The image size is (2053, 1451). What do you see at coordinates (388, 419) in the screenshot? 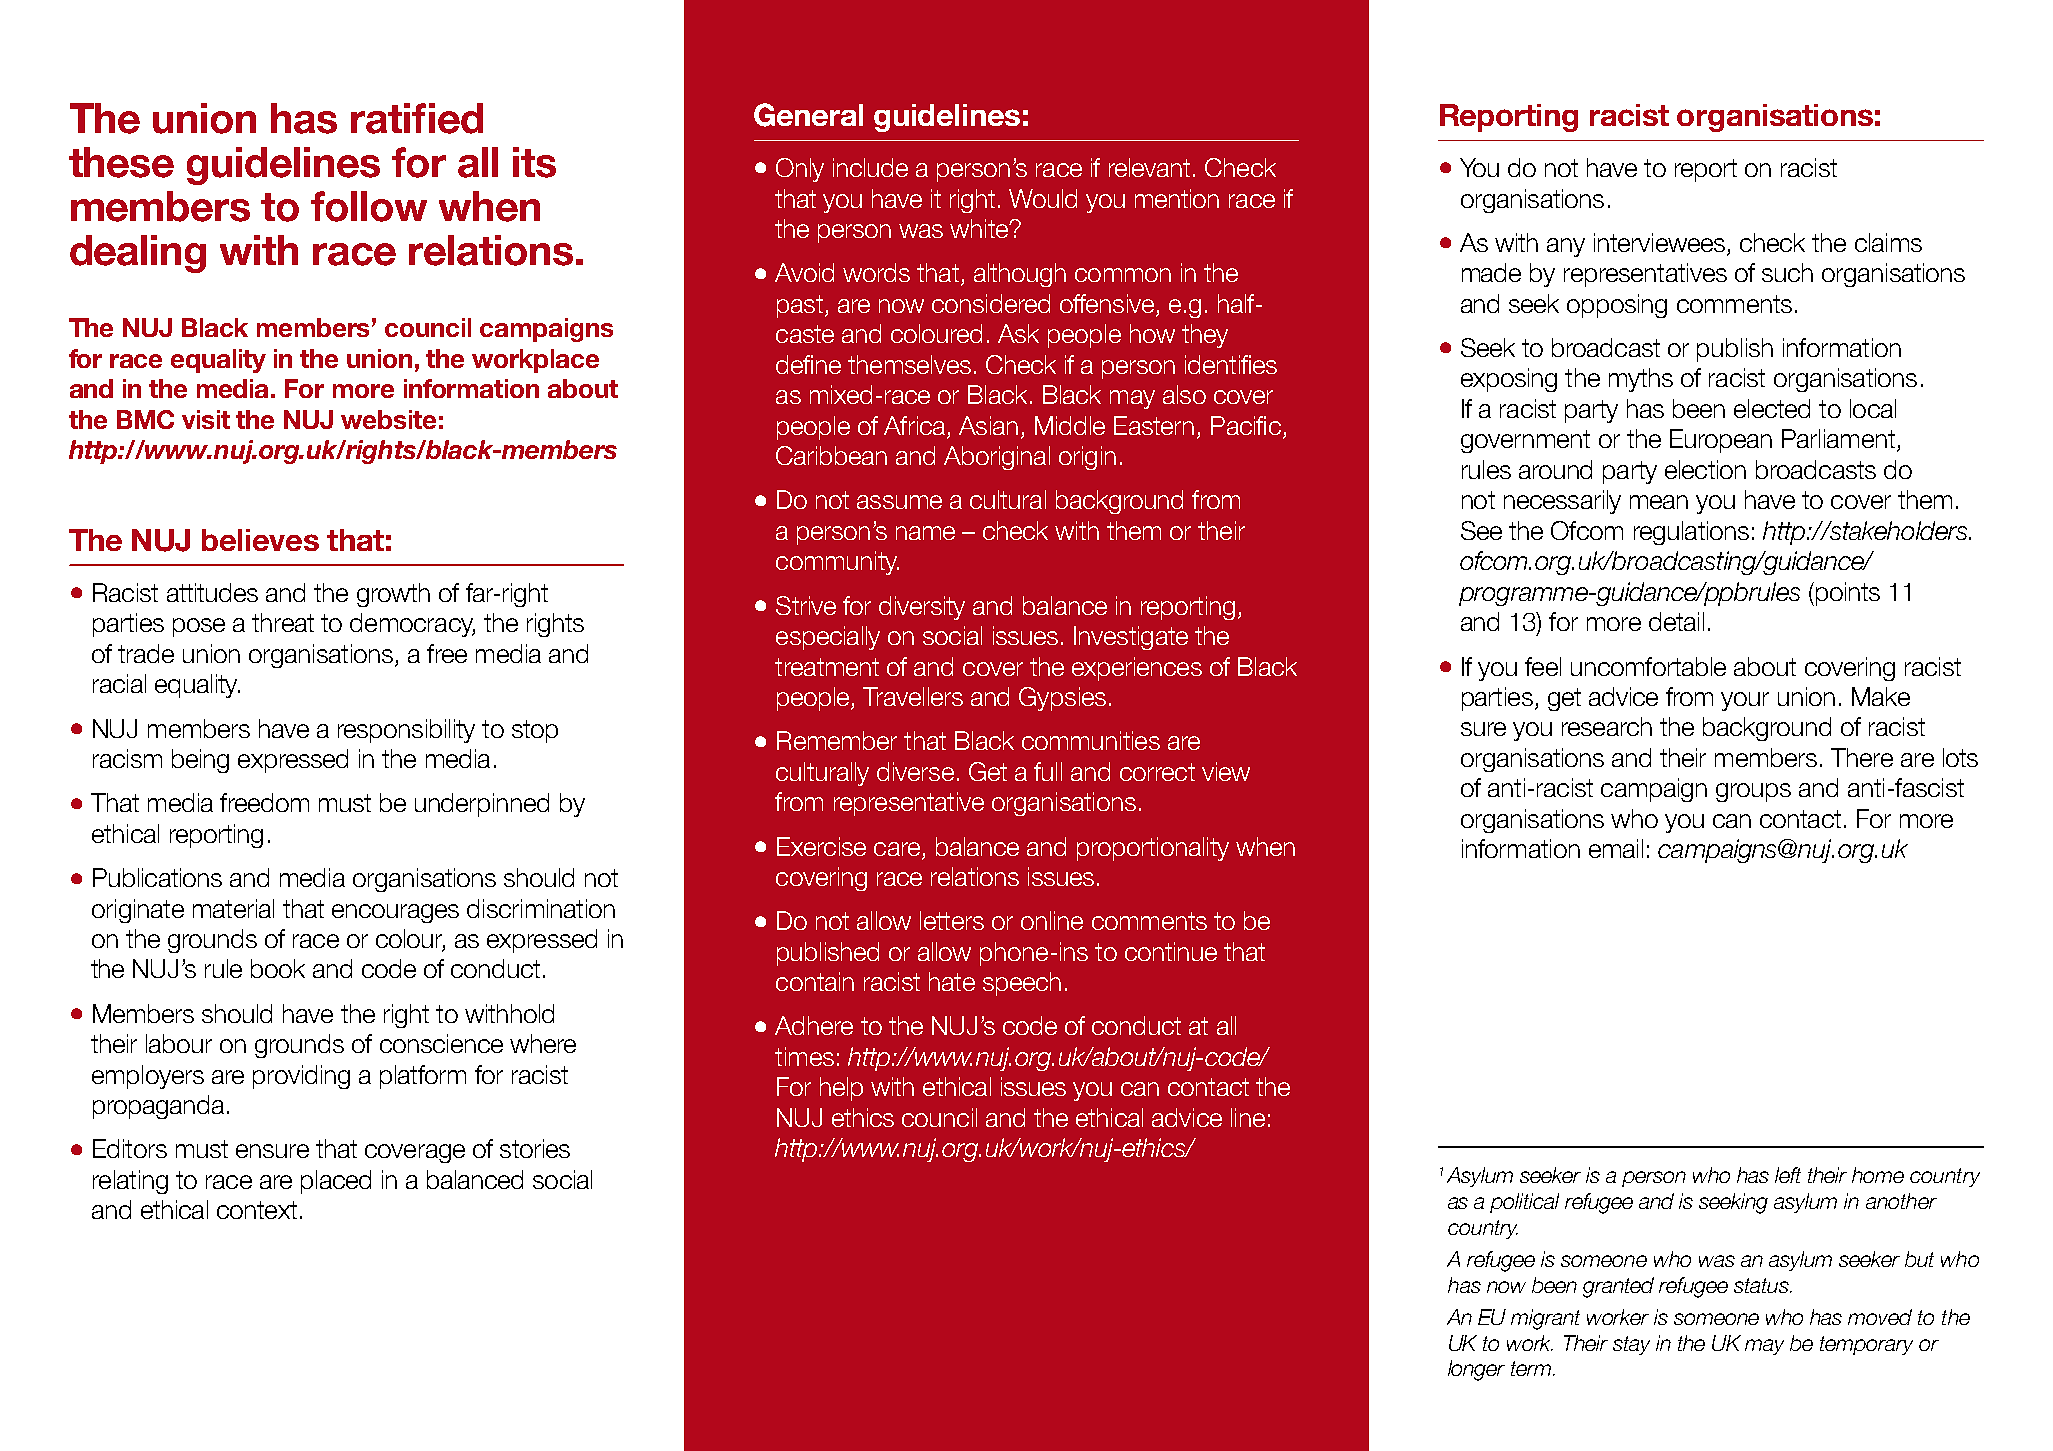
I see `website` at bounding box center [388, 419].
